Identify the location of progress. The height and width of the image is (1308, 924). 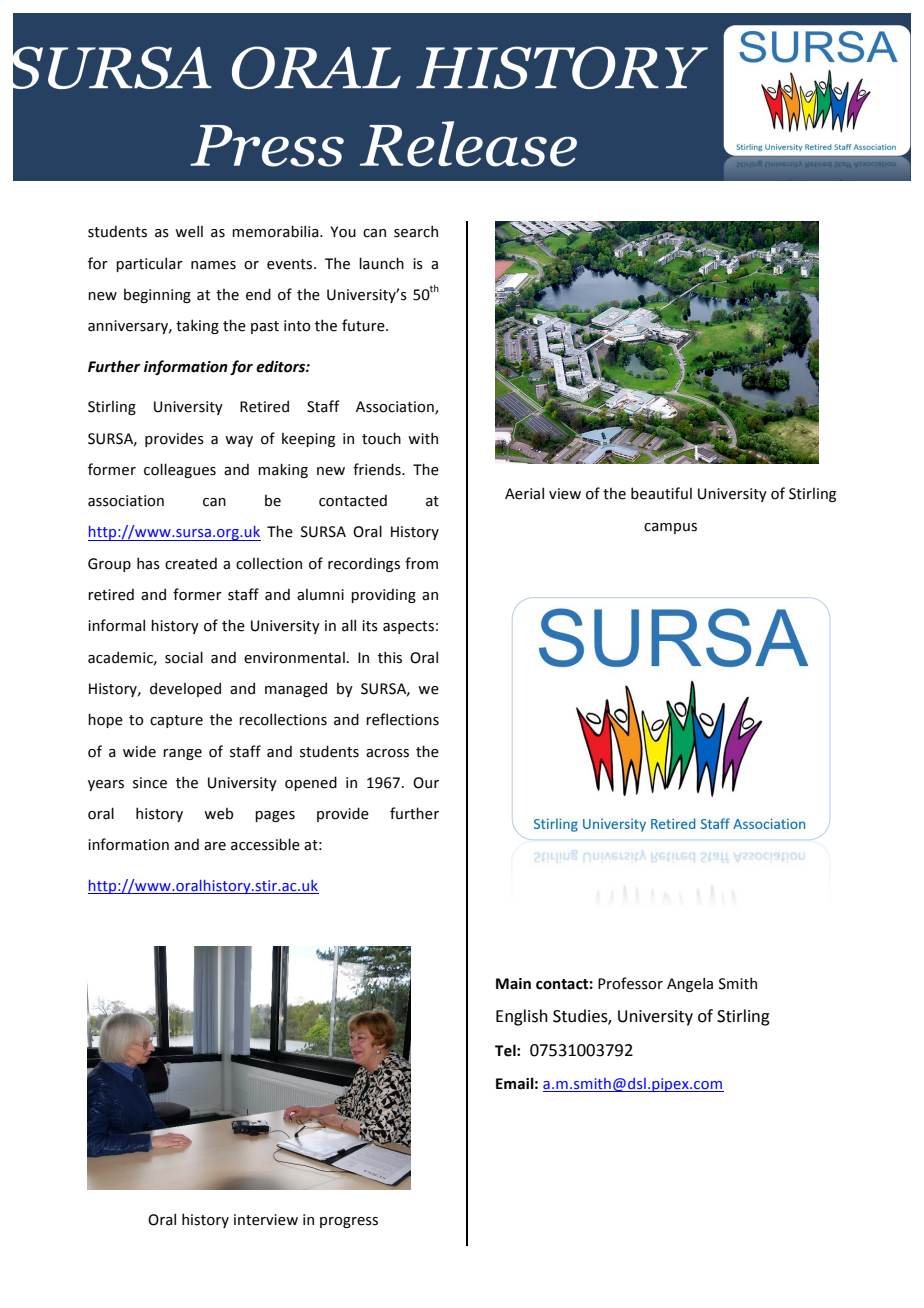
(349, 1222).
